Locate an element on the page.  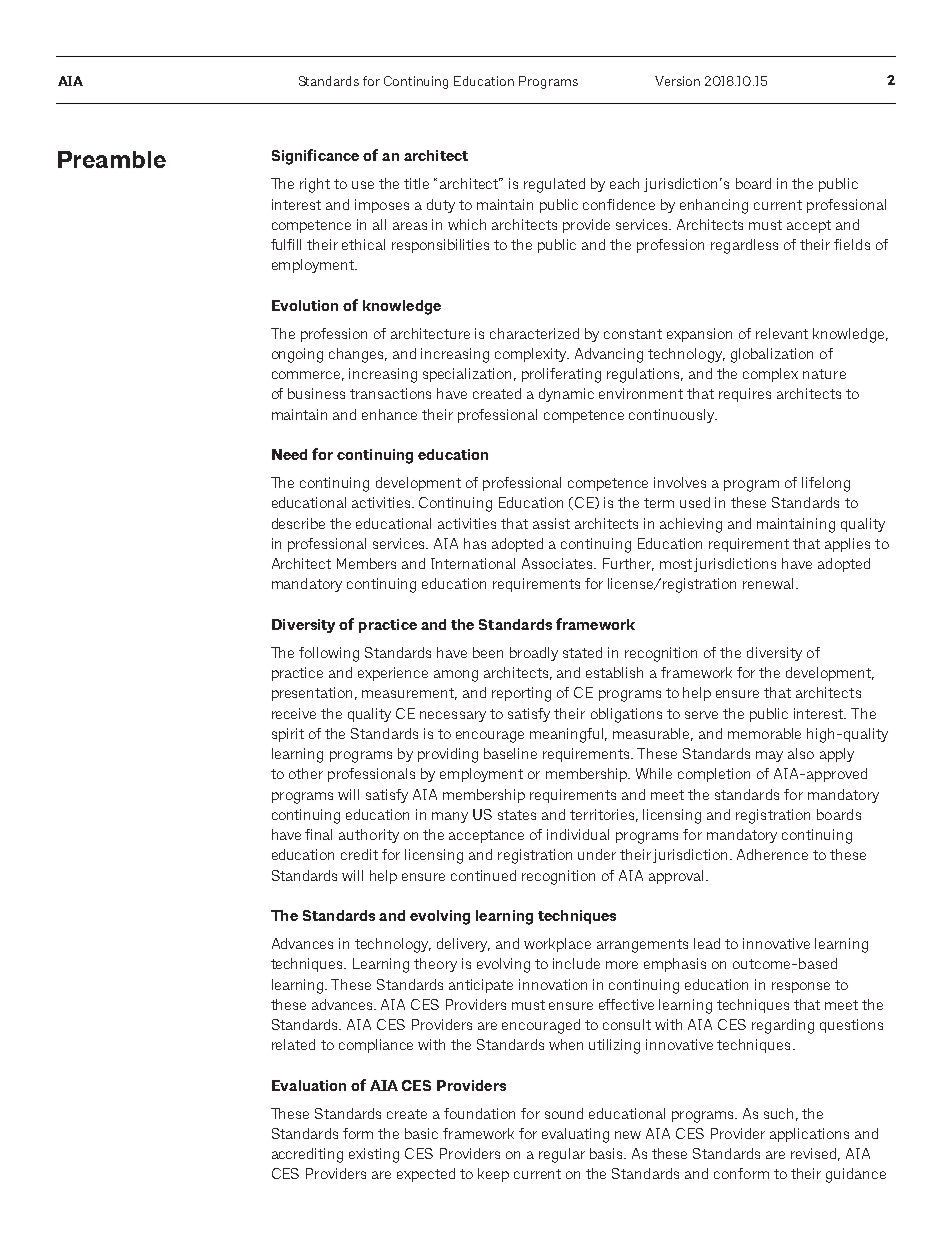
applications is located at coordinates (809, 1135).
